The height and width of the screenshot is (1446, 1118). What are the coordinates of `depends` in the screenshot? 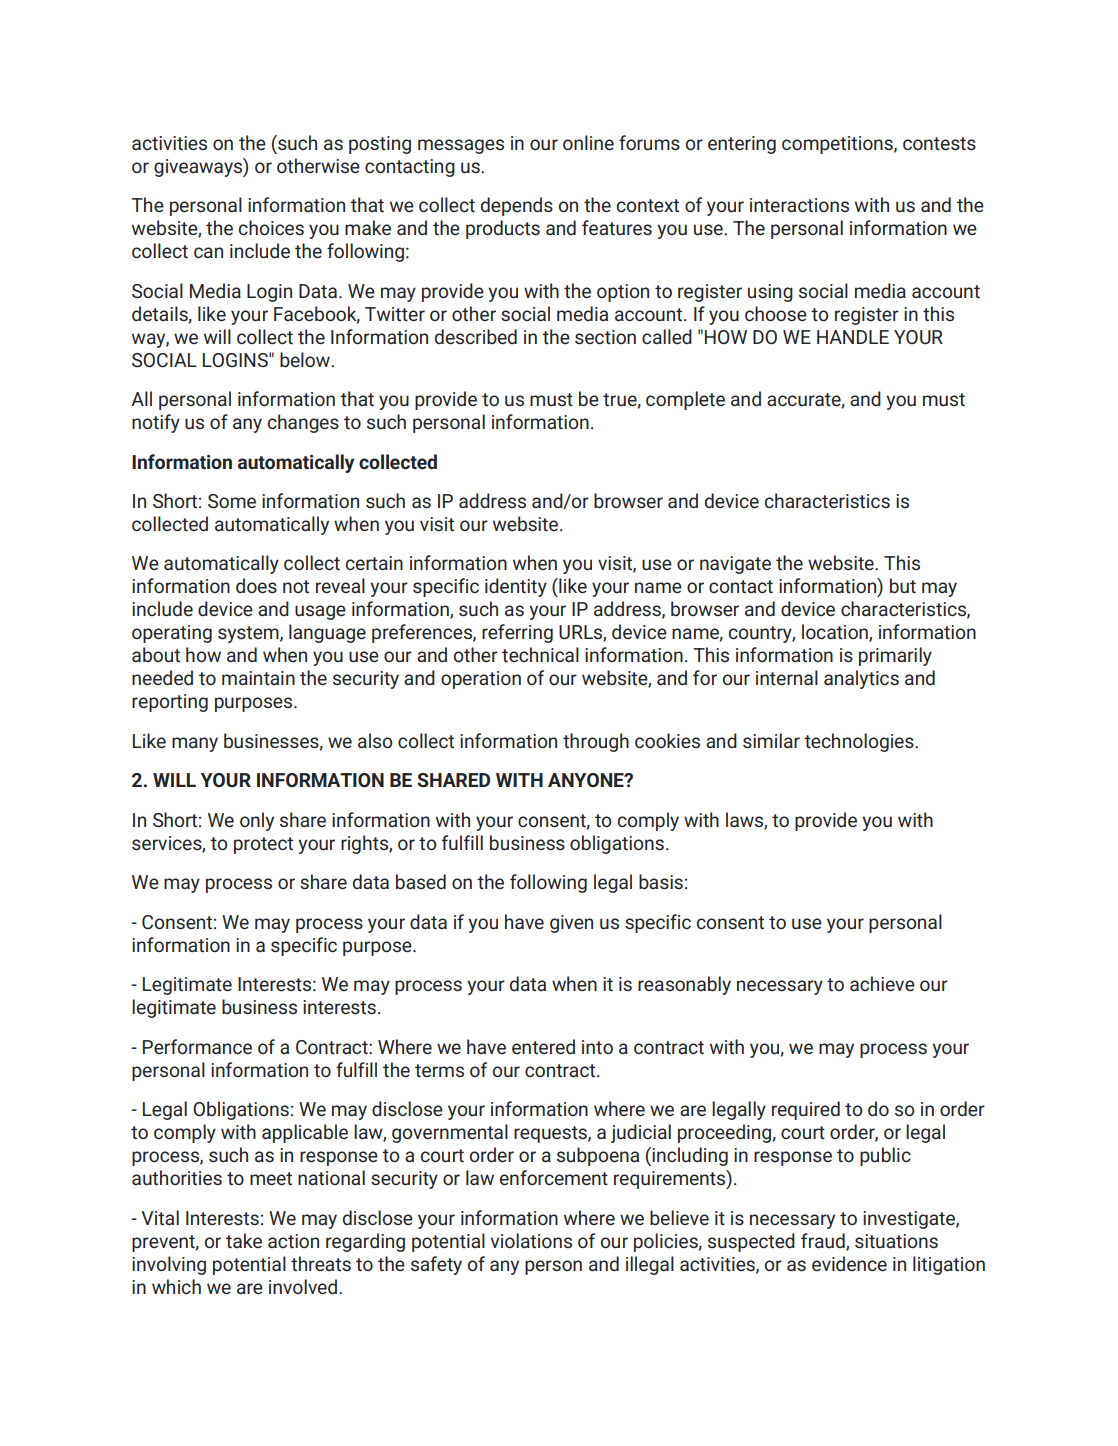 It's located at (517, 206).
